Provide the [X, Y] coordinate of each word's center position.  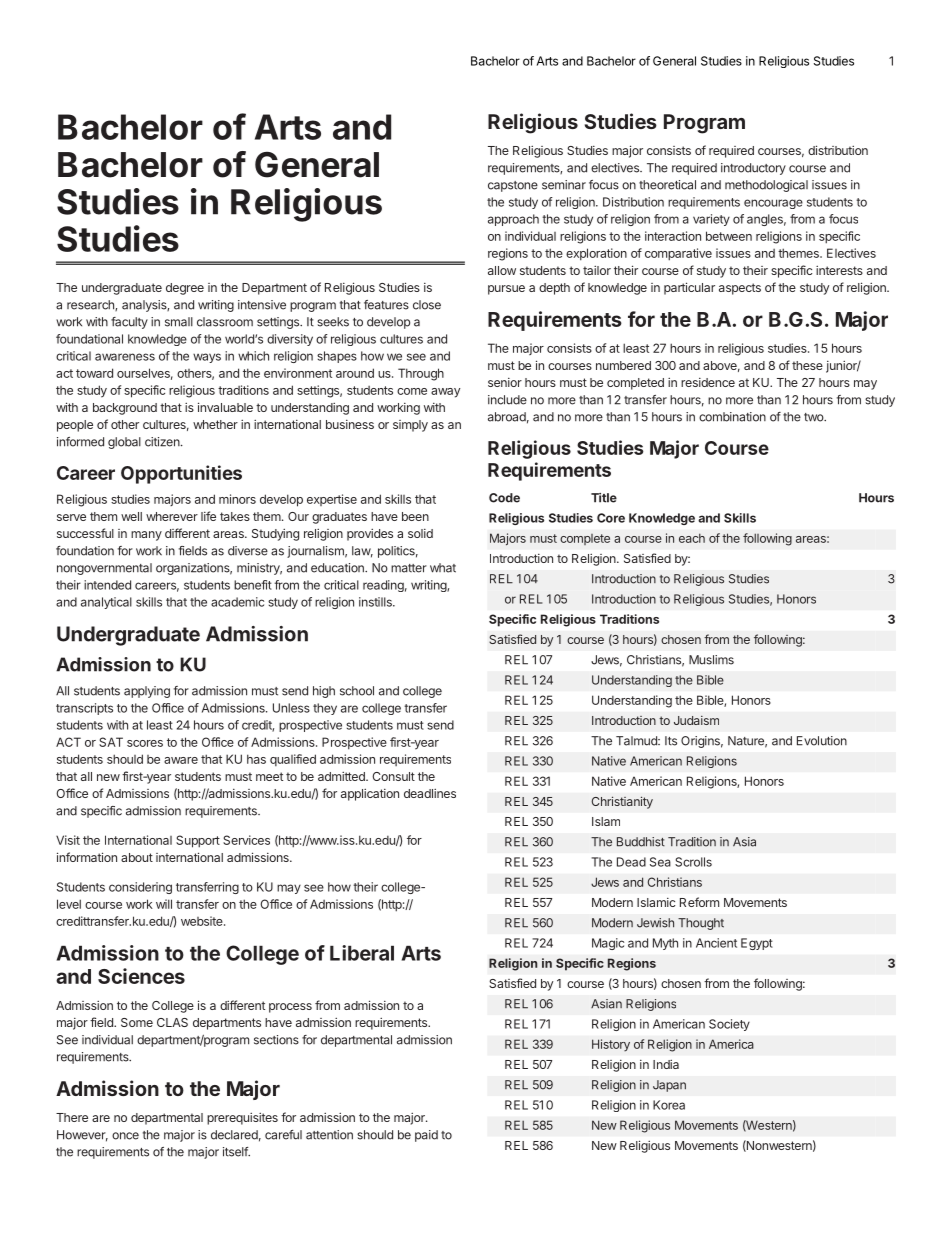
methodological [766, 186]
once [125, 1136]
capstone [513, 186]
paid [426, 1136]
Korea [669, 1105]
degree [185, 289]
